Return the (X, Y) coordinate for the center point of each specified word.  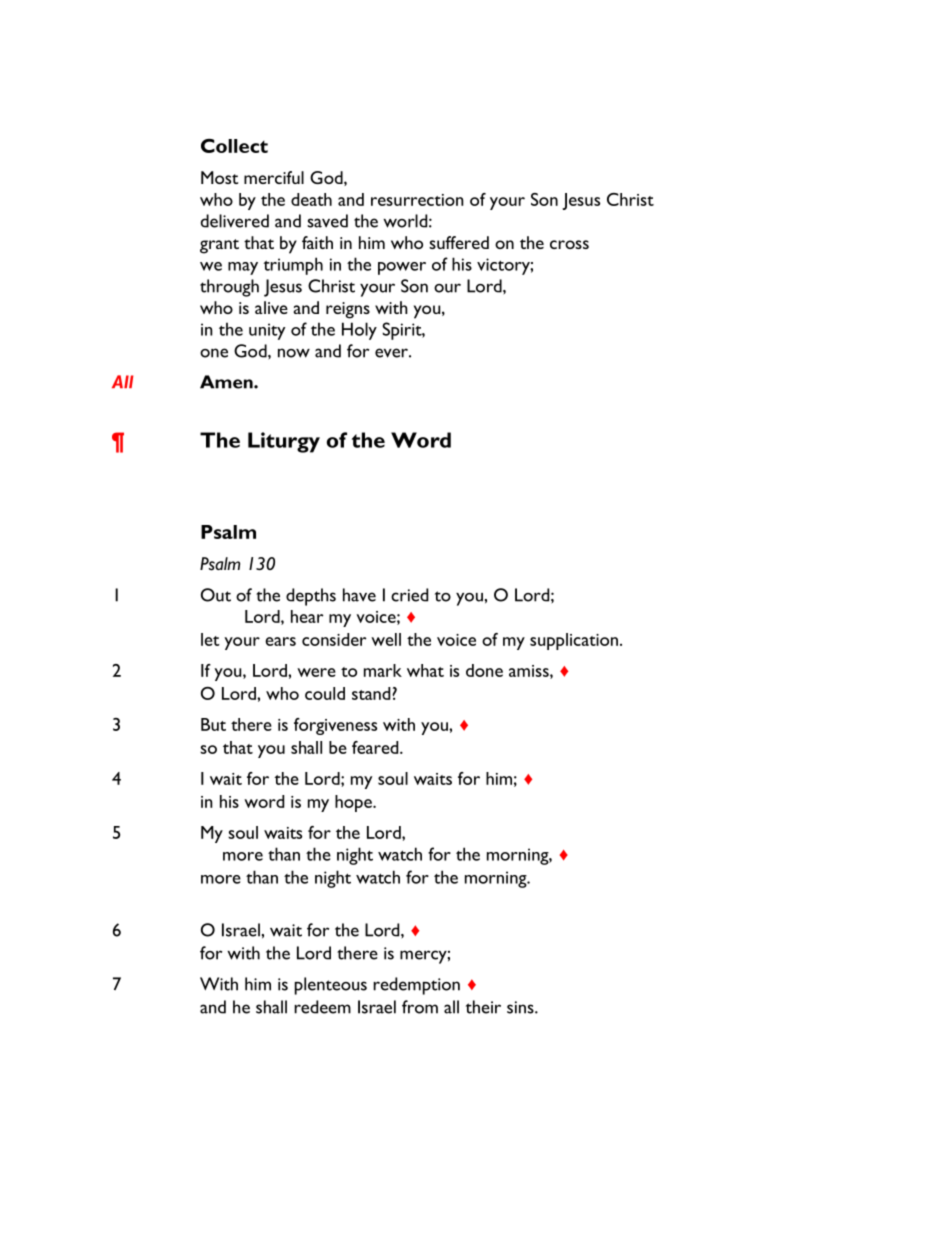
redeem (322, 1007)
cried (409, 595)
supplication (575, 641)
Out (216, 595)
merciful (274, 177)
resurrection (417, 200)
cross (569, 244)
